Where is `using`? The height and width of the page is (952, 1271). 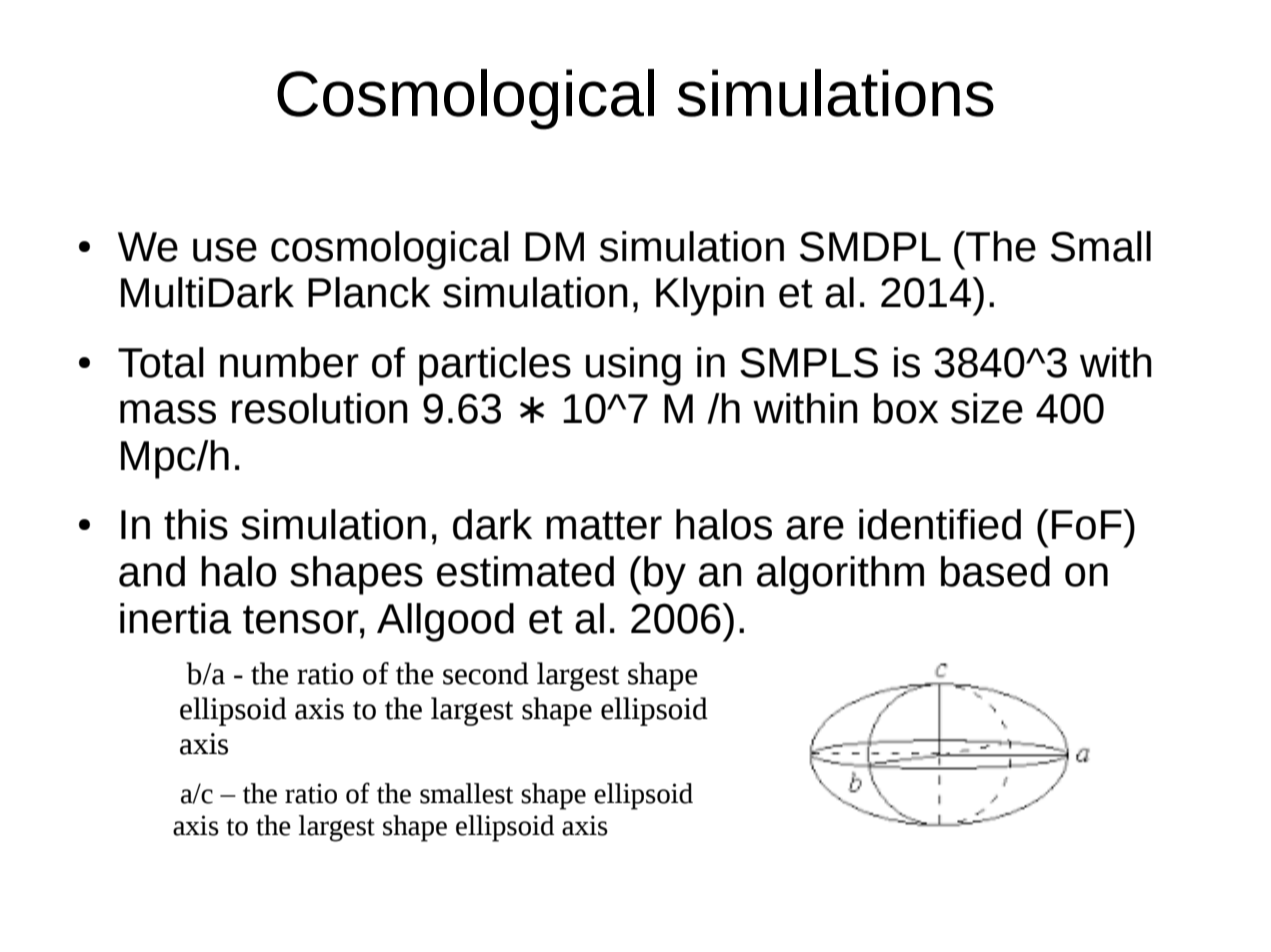
using is located at coordinates (633, 366).
